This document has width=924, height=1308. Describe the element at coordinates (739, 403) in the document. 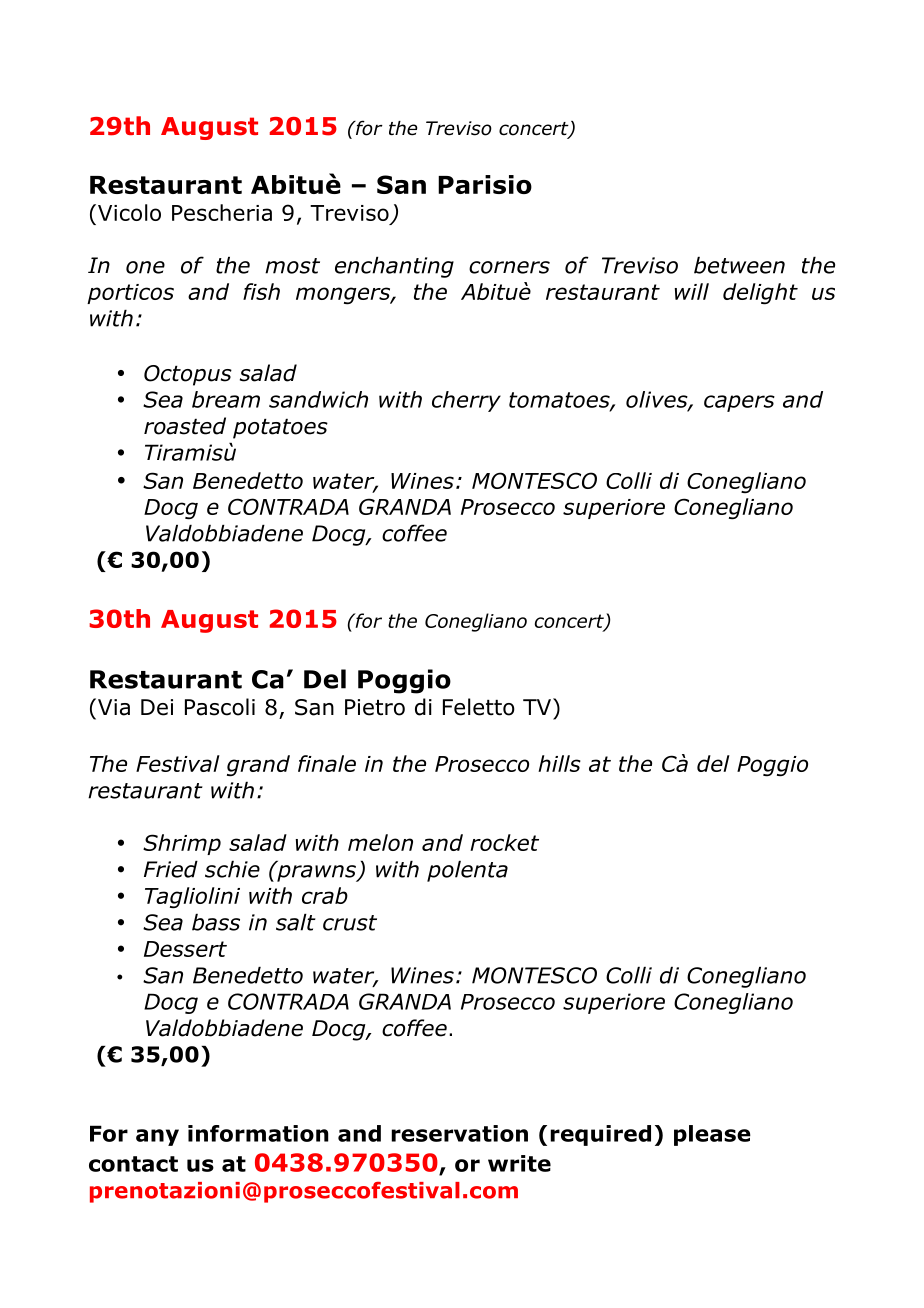

I see `capers` at that location.
